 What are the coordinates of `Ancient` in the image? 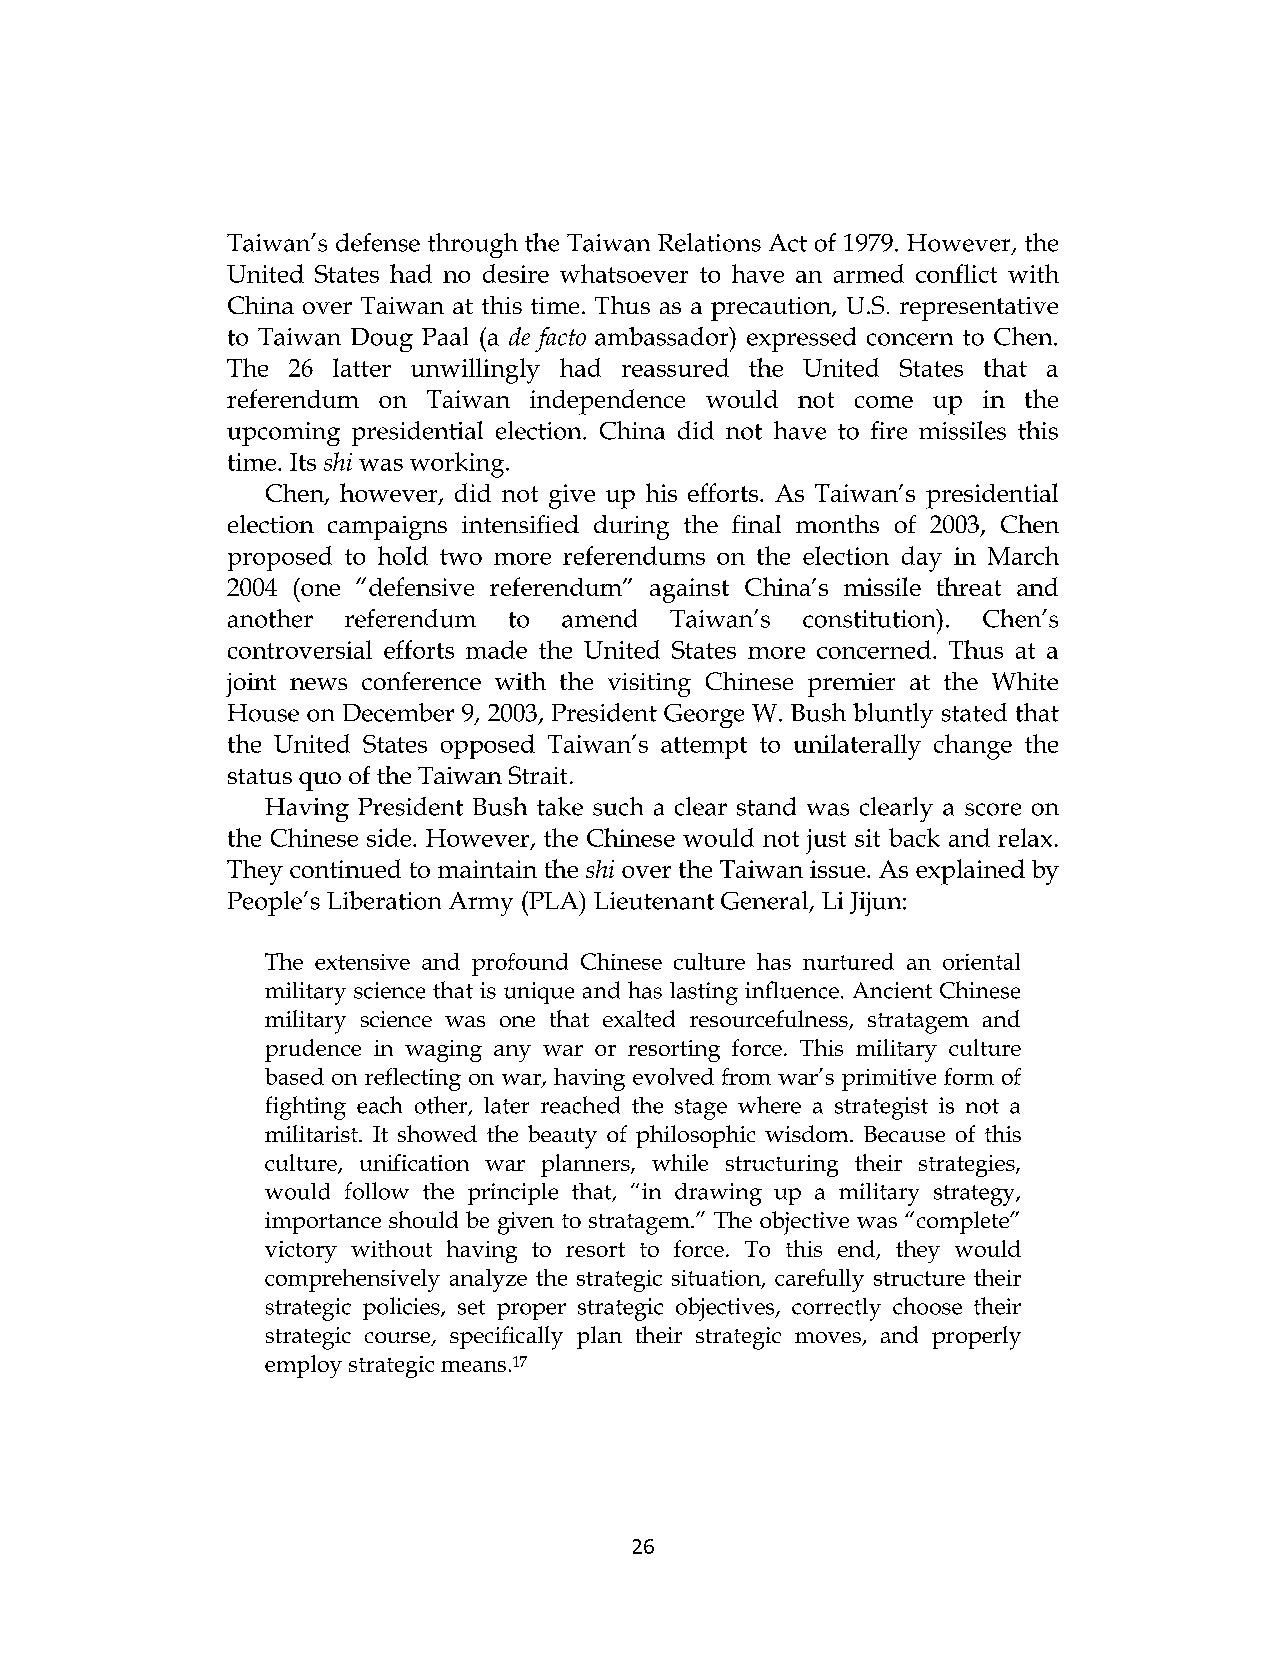 It's located at (892, 990).
